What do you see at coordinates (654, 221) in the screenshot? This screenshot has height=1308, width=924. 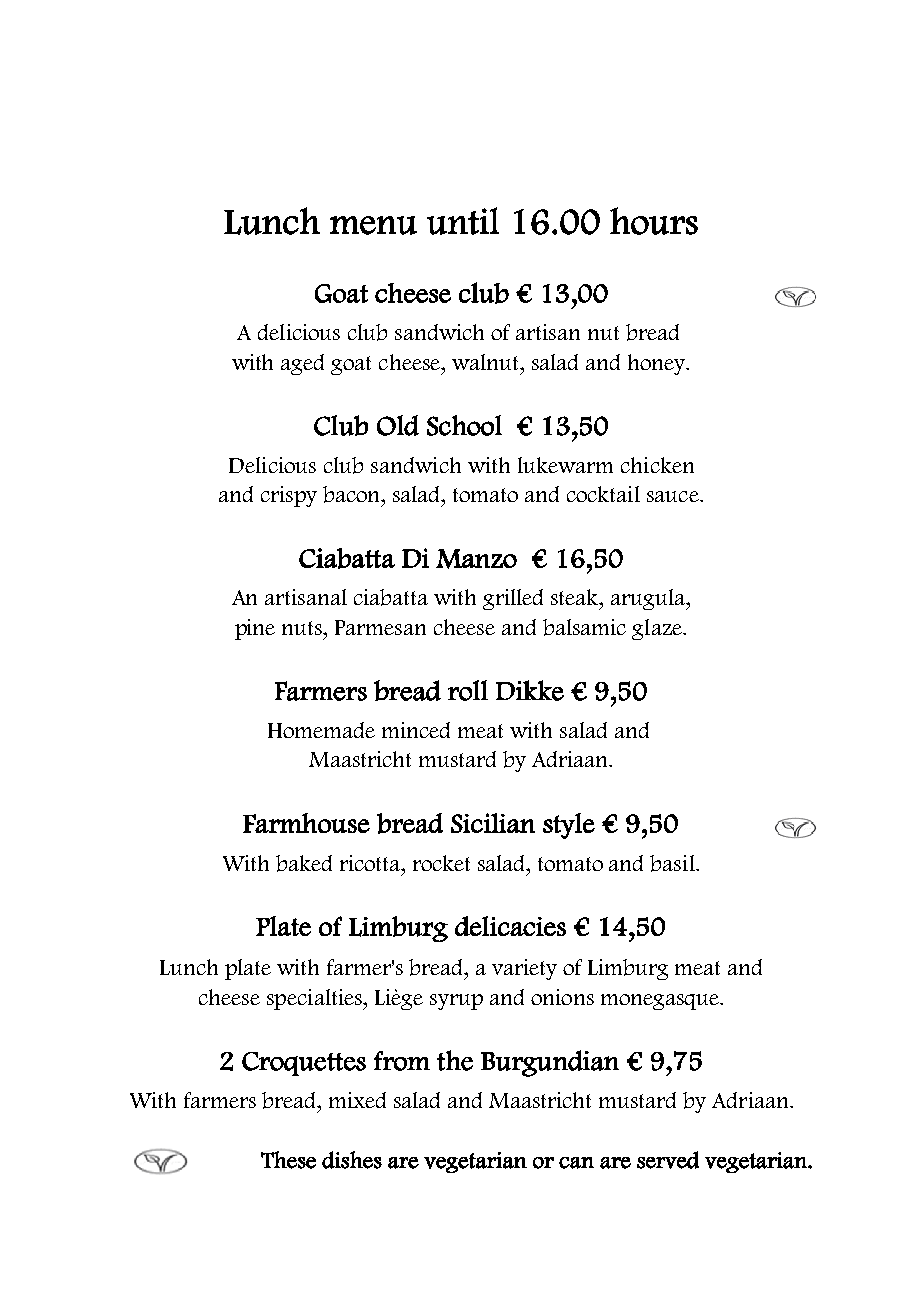 I see `hours` at bounding box center [654, 221].
